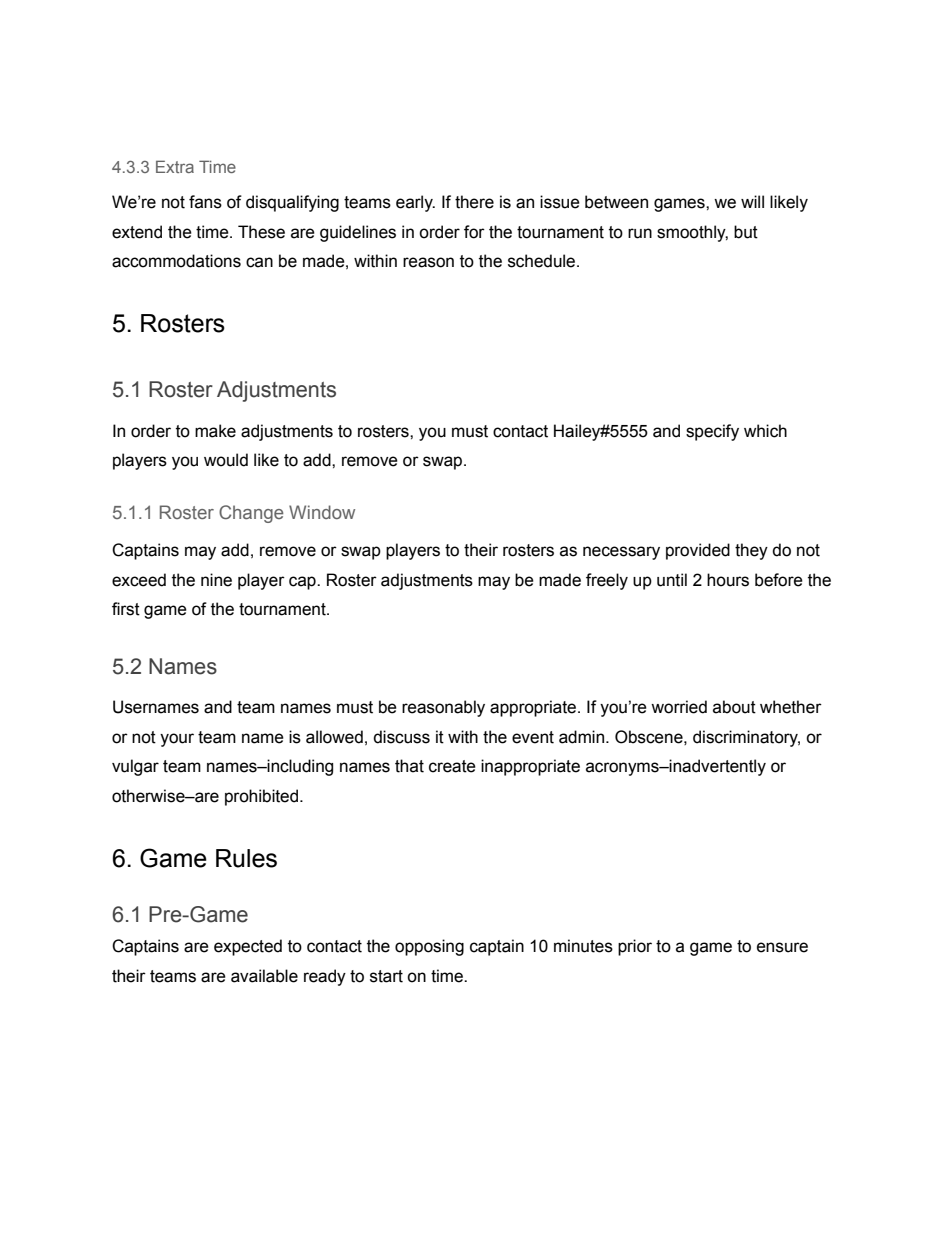 This screenshot has height=1233, width=952. What do you see at coordinates (205, 202) in the screenshot?
I see `fans` at bounding box center [205, 202].
